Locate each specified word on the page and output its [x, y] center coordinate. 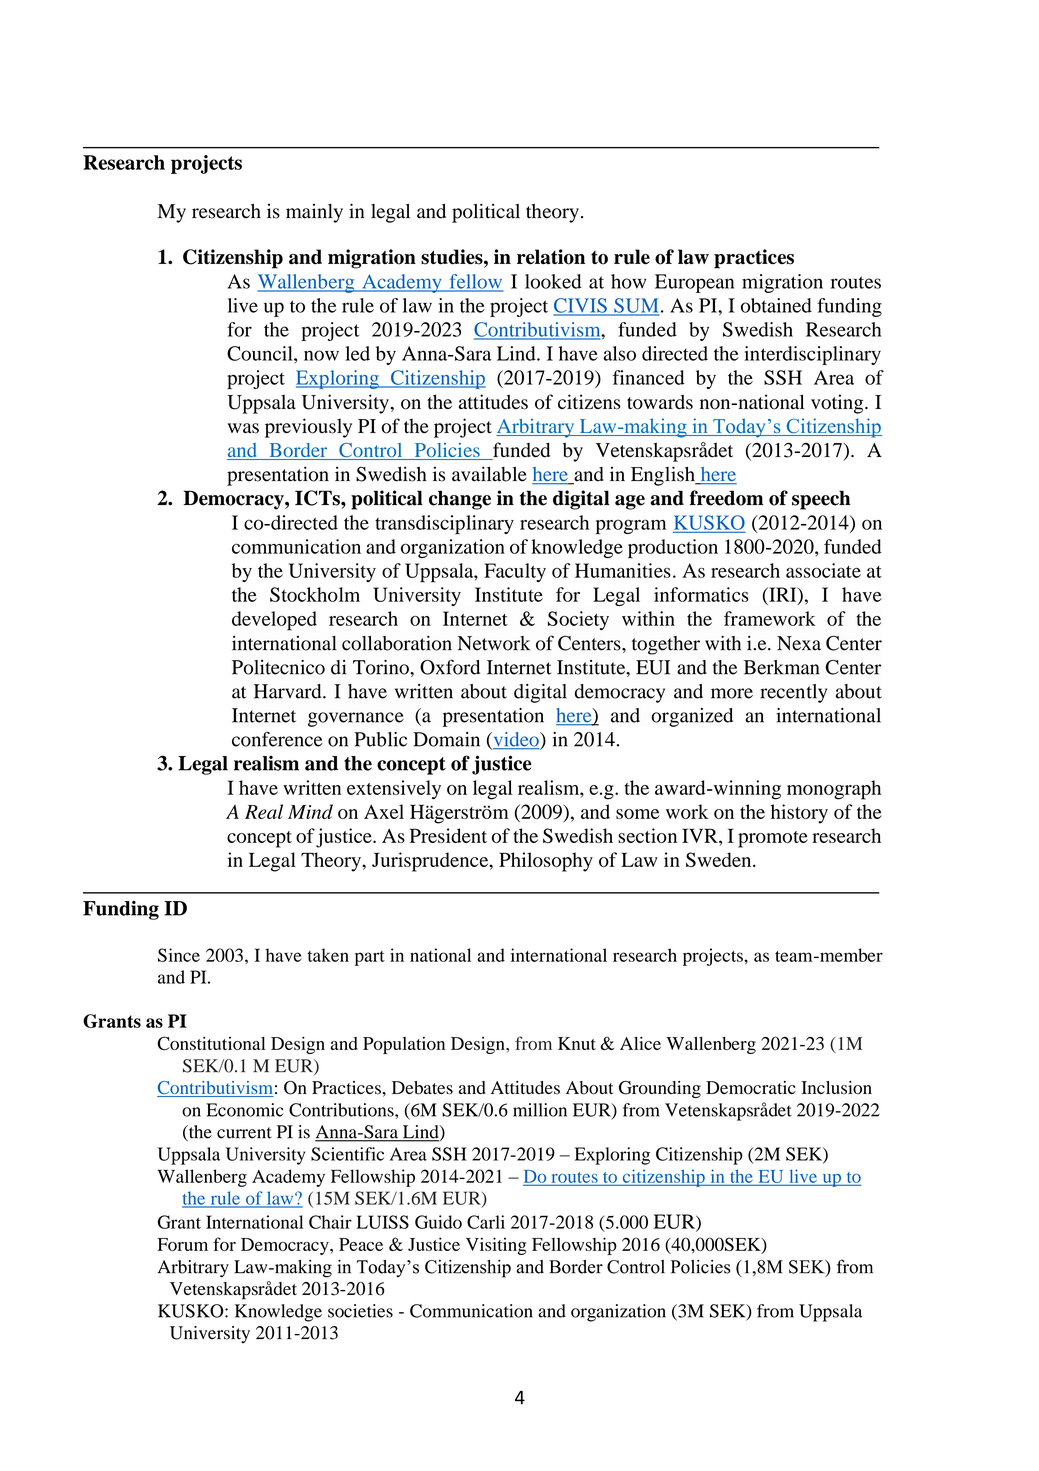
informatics [701, 594]
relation [551, 257]
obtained [776, 305]
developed [274, 621]
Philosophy [546, 862]
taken [328, 955]
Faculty [515, 572]
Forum [182, 1244]
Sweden [720, 859]
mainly [314, 213]
